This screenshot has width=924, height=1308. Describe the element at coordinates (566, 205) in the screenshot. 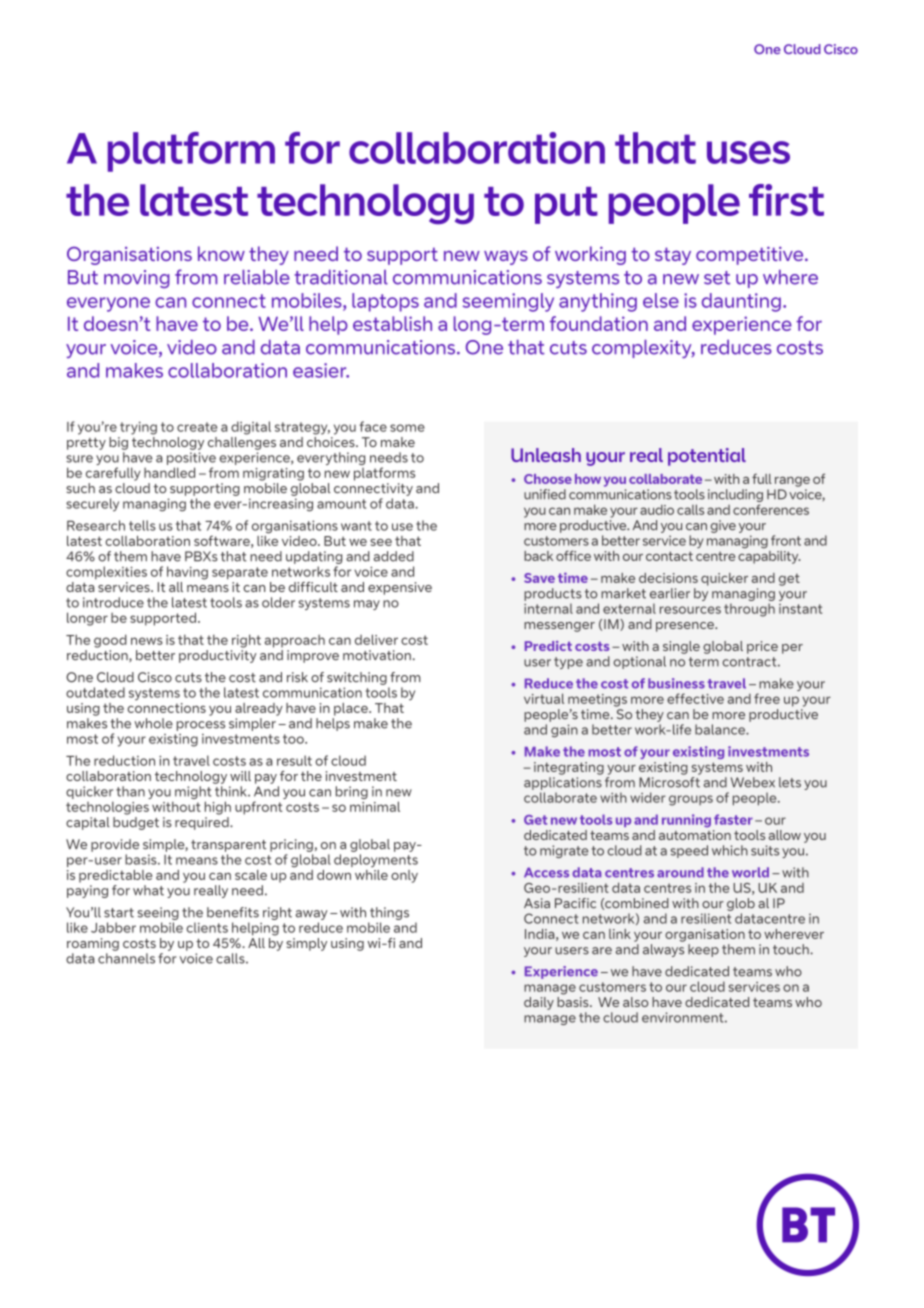

I see `put` at that location.
